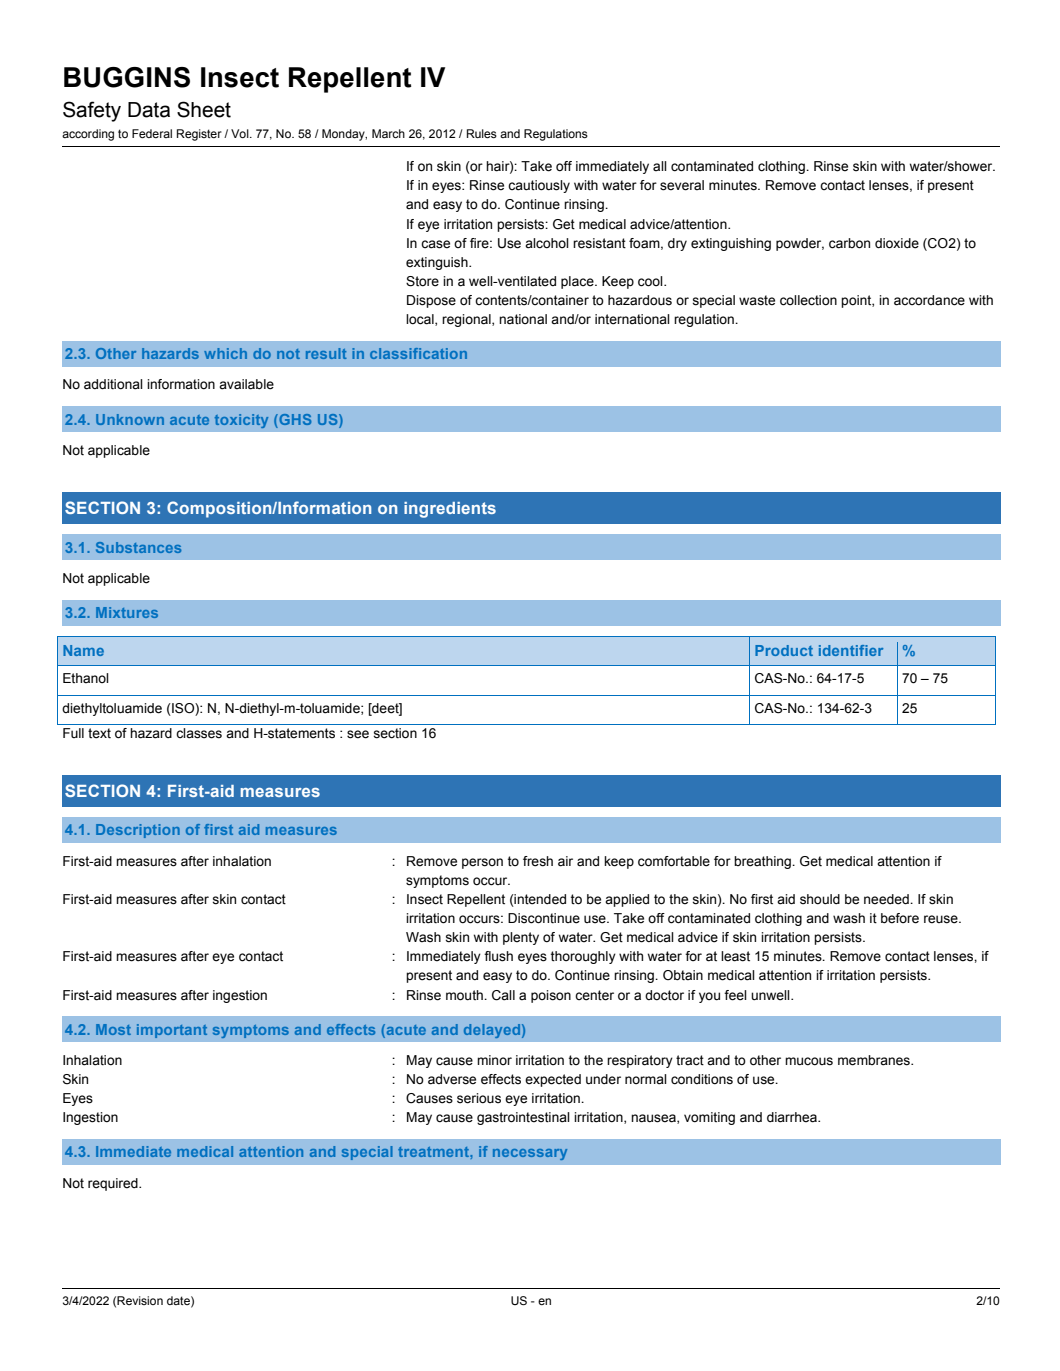 The height and width of the screenshot is (1371, 1060). Describe the element at coordinates (820, 899) in the screenshot. I see `should` at that location.
